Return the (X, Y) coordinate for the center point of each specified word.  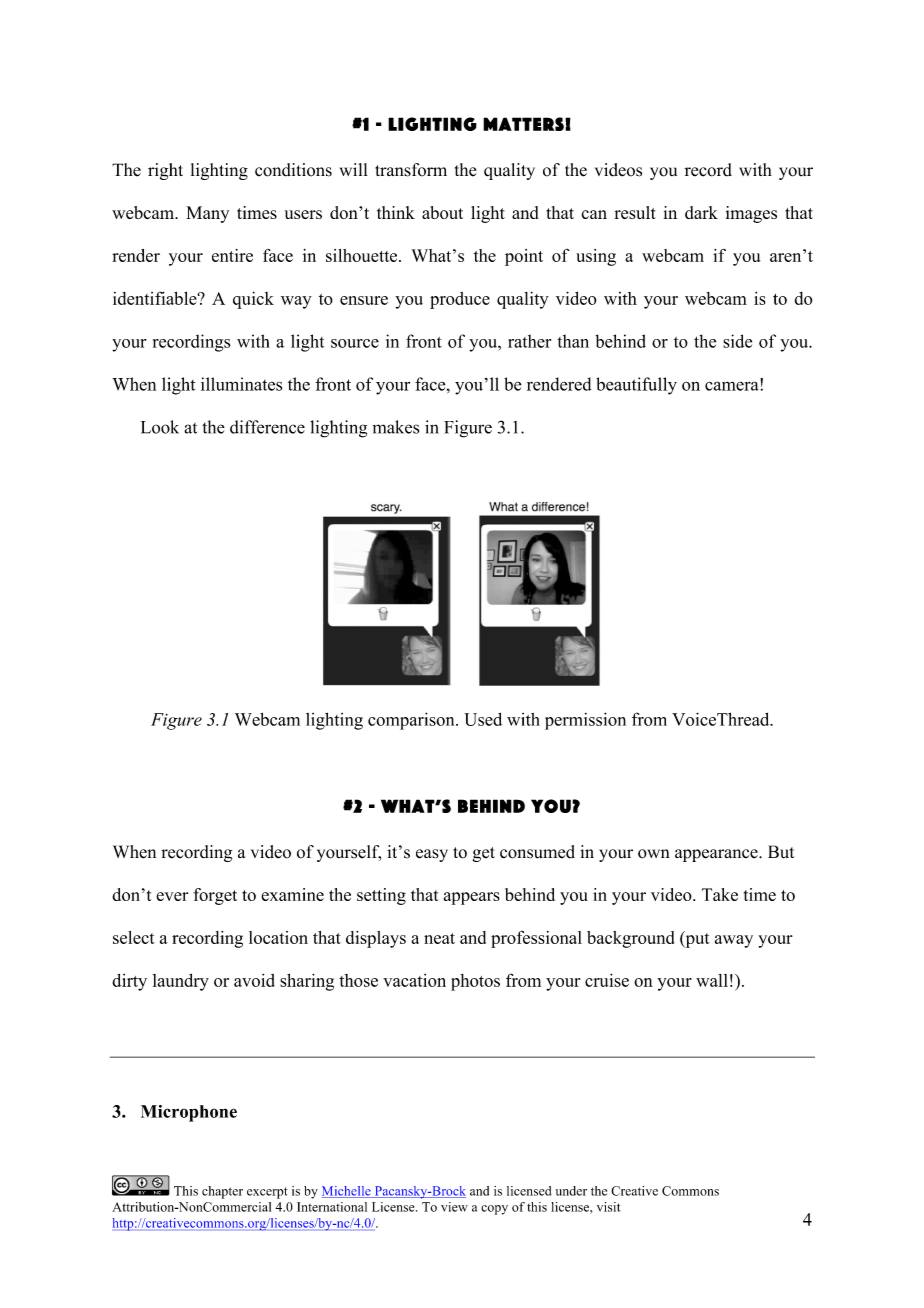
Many (207, 214)
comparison (412, 721)
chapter (222, 1192)
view (454, 1207)
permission (585, 721)
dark (701, 212)
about (442, 212)
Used (483, 719)
